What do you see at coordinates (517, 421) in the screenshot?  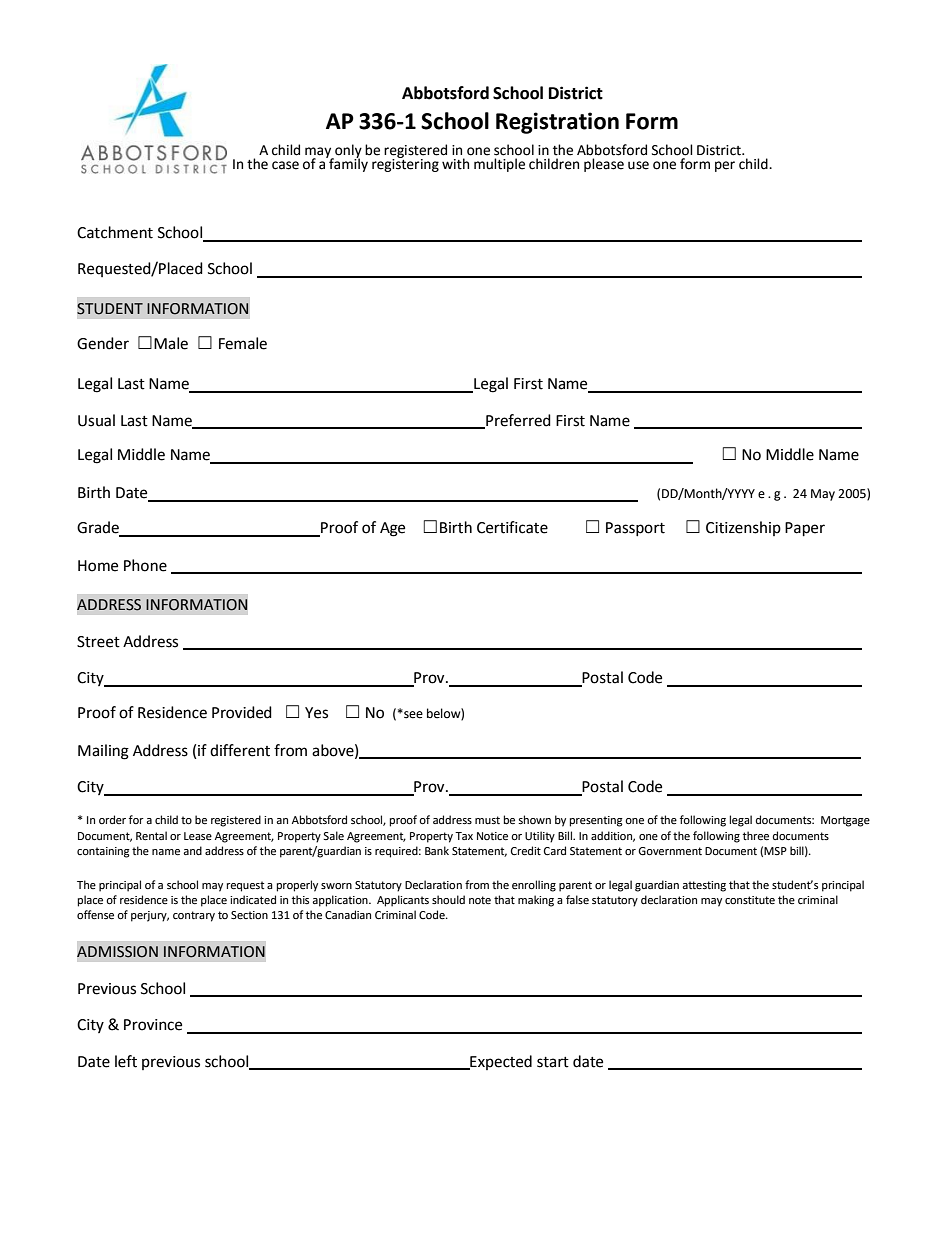 I see `Preferred` at bounding box center [517, 421].
